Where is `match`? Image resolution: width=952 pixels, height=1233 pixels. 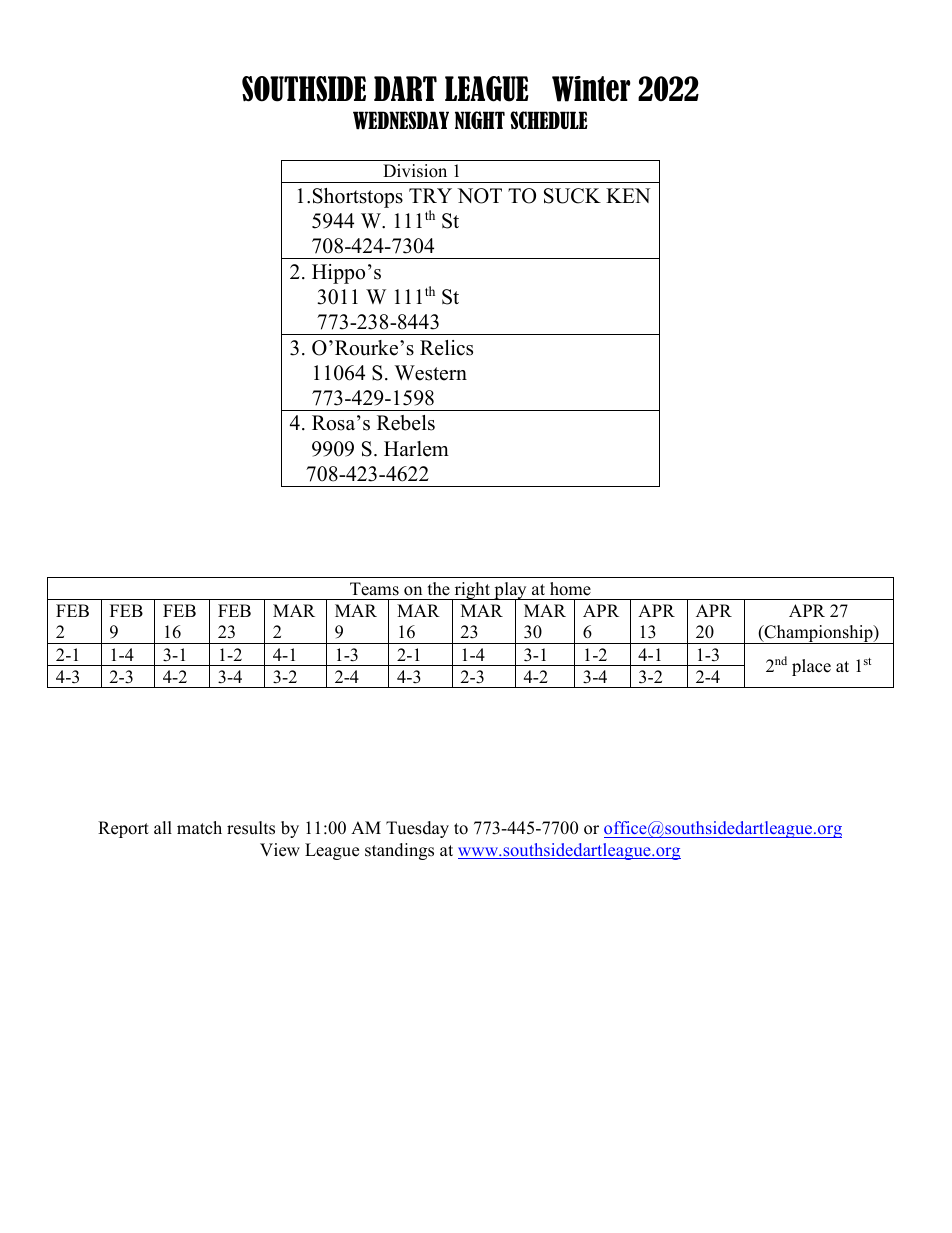 match is located at coordinates (199, 828).
